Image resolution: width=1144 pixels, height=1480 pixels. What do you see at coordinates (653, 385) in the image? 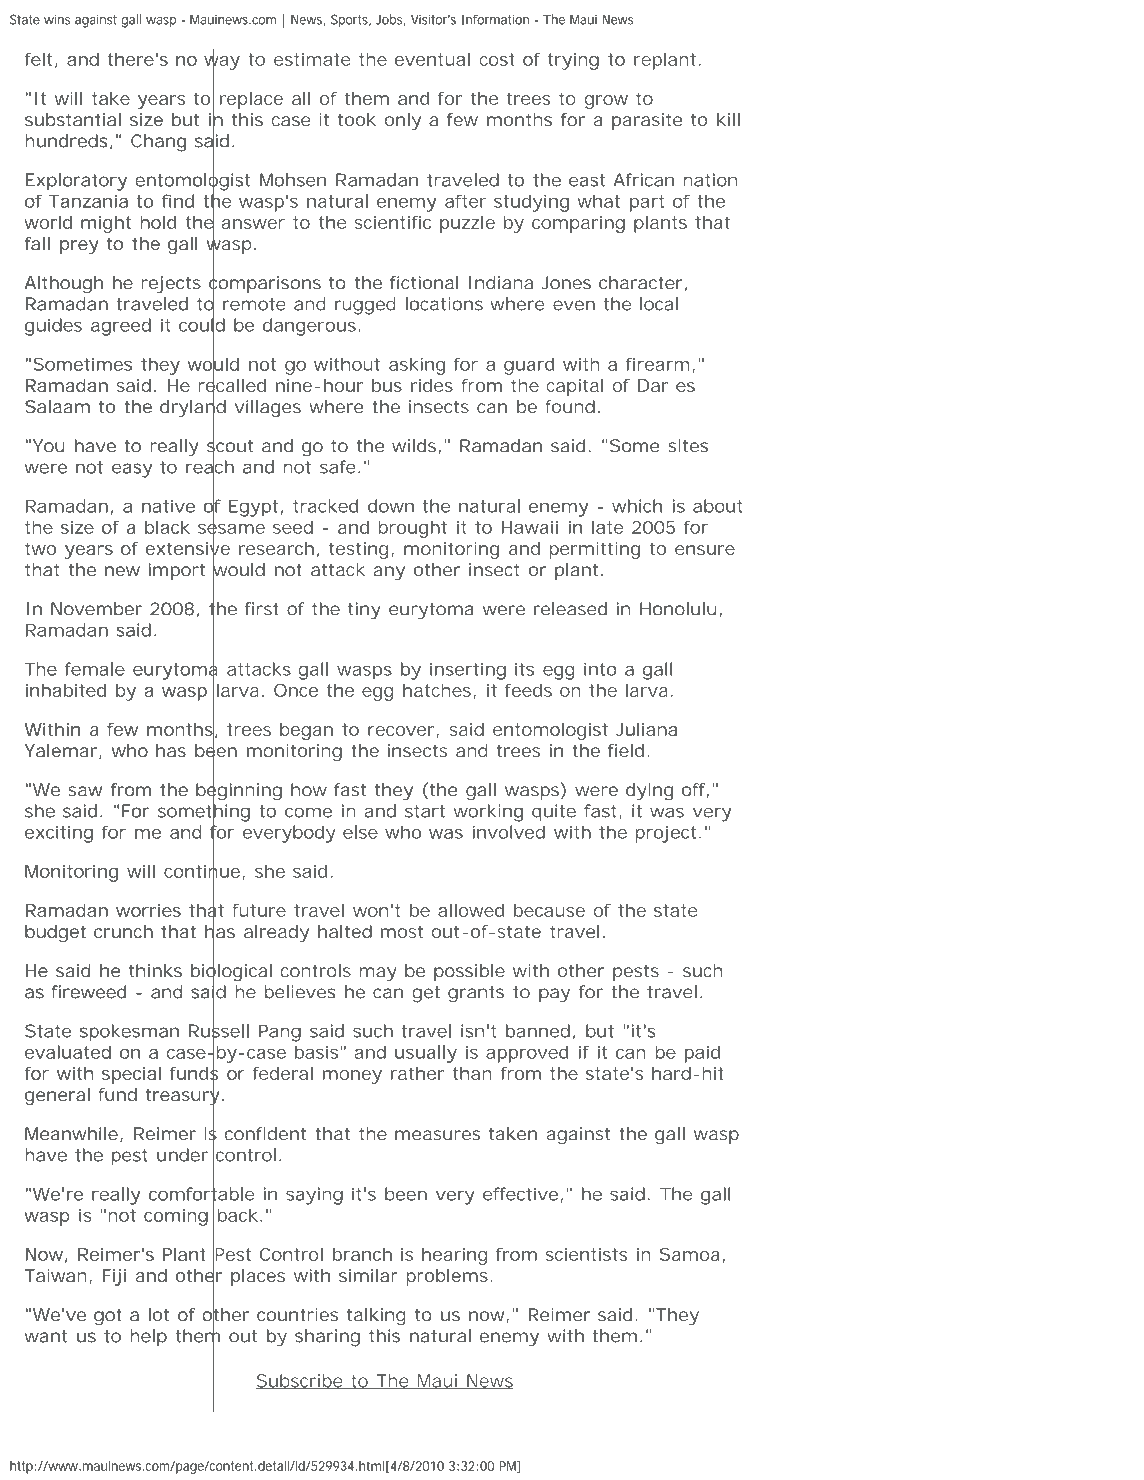
I see `Dar` at bounding box center [653, 385].
